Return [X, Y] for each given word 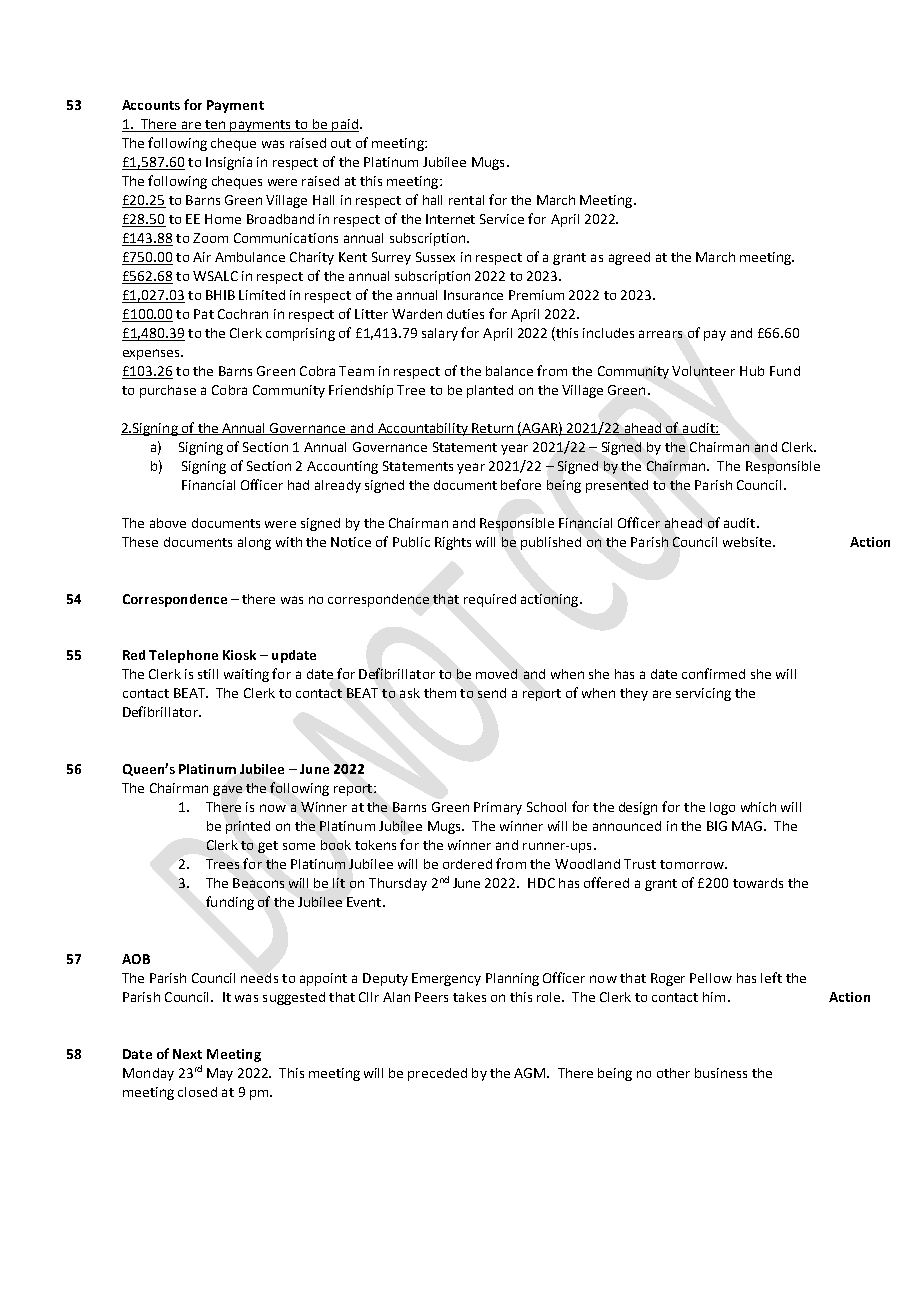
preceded [437, 1074]
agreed [629, 258]
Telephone [183, 656]
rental [466, 200]
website [747, 542]
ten [215, 126]
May [220, 1074]
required [490, 600]
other [673, 1073]
